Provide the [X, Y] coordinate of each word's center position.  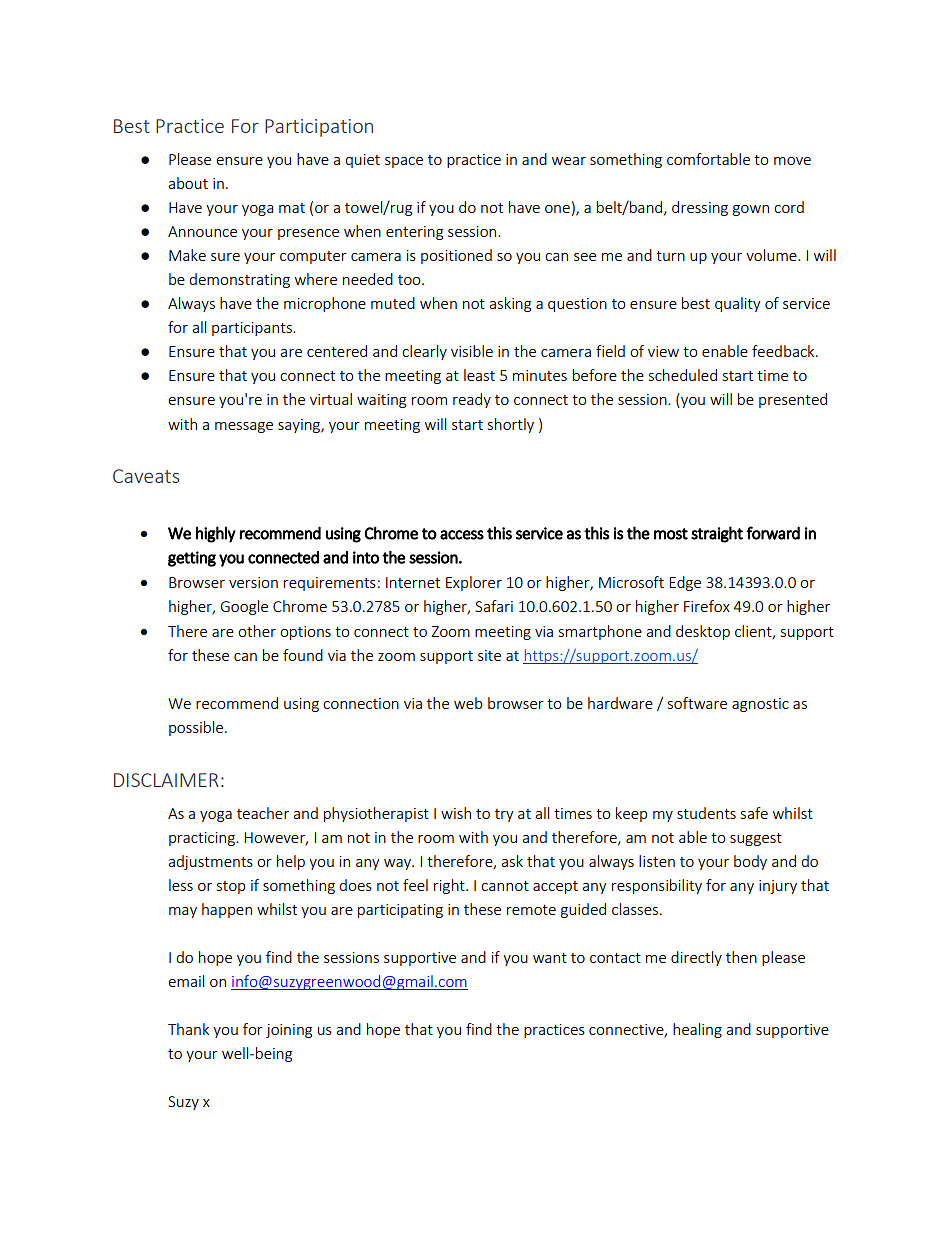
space [404, 162]
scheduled [683, 375]
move [792, 161]
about [188, 183]
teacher [263, 813]
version [253, 582]
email [186, 981]
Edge [685, 583]
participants [253, 329]
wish [456, 813]
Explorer [474, 583]
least [479, 375]
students [706, 813]
